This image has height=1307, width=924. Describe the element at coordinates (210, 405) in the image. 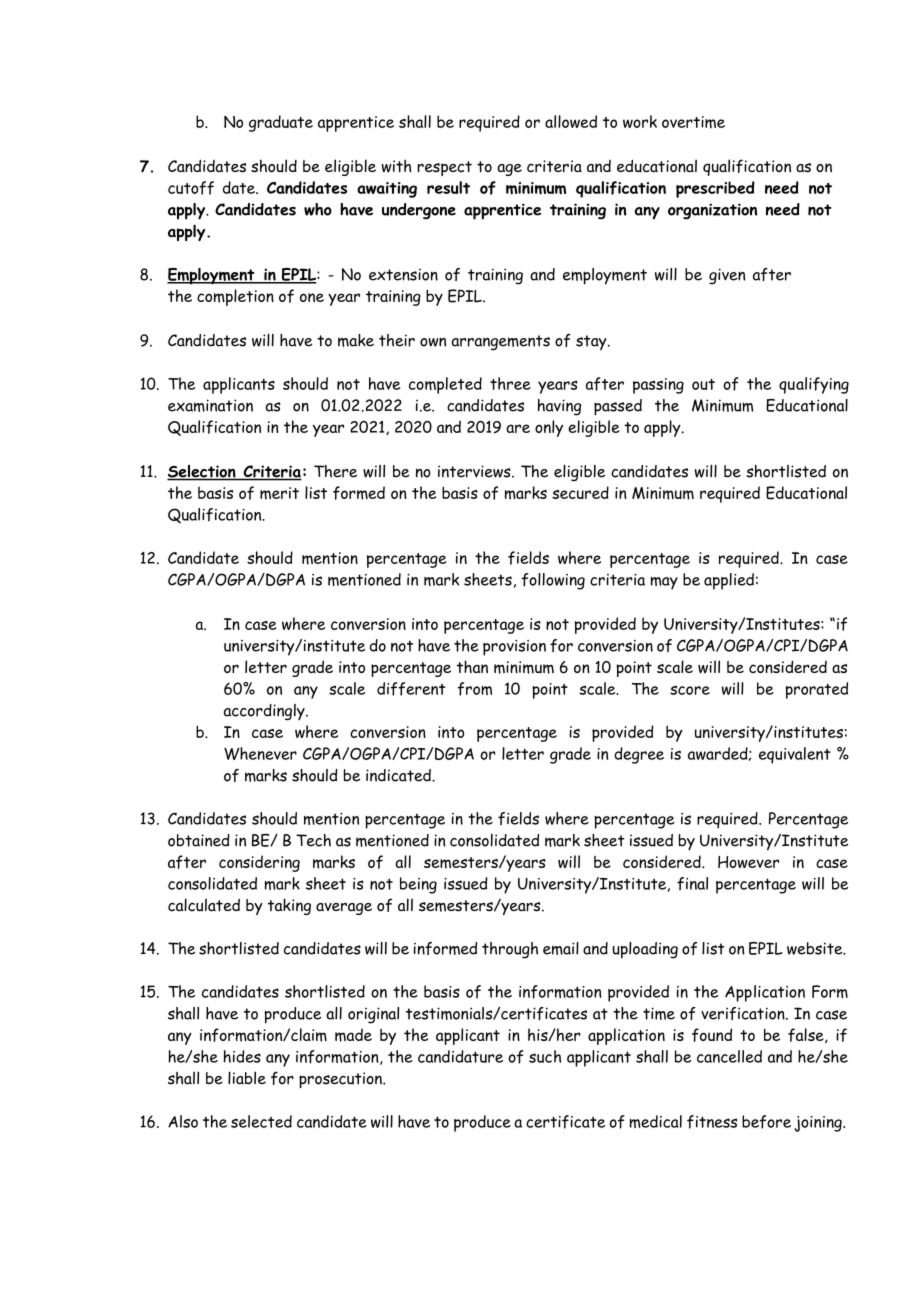

I see `examination` at that location.
